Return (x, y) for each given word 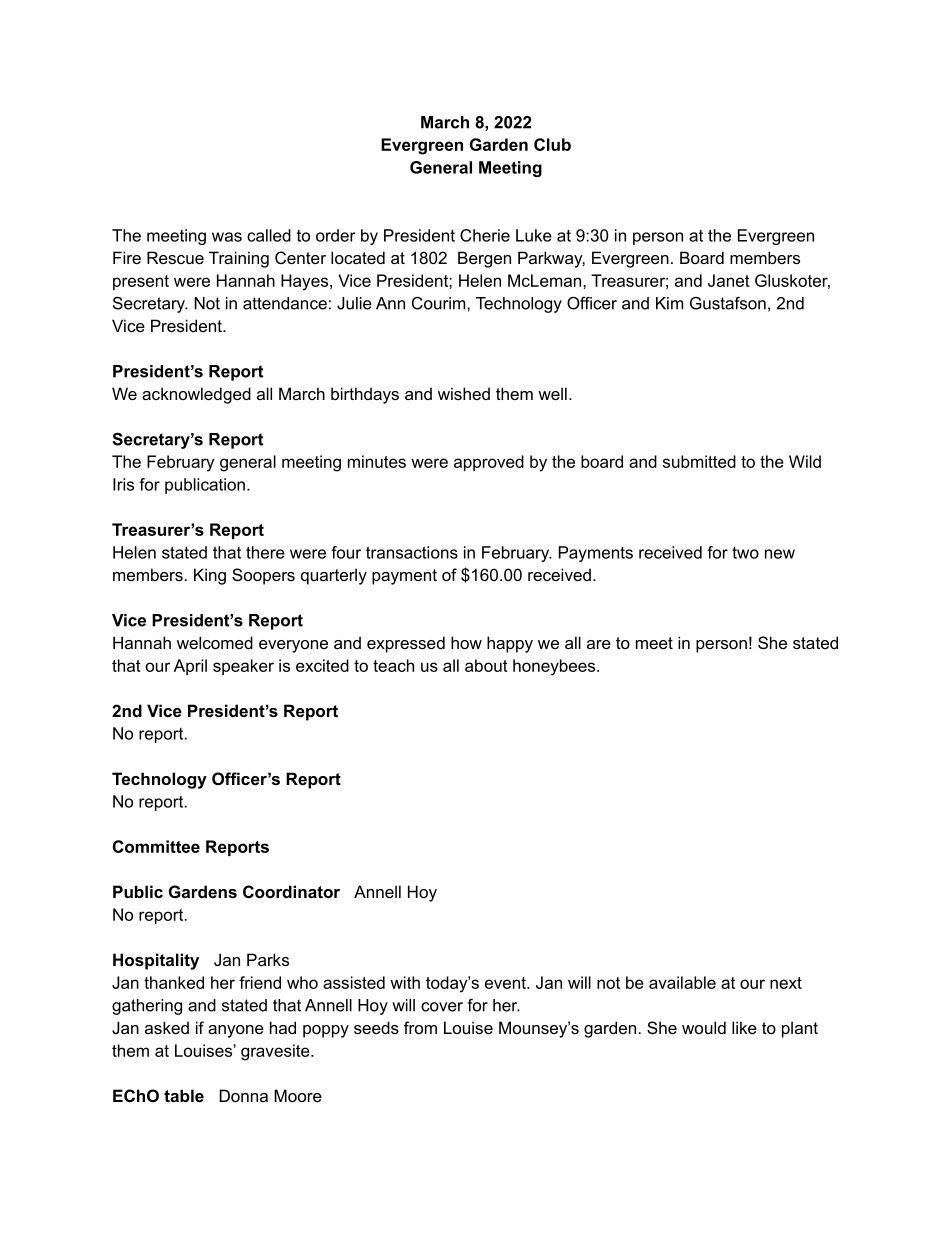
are (599, 644)
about (486, 665)
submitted (699, 461)
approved (489, 463)
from (420, 1027)
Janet (729, 280)
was (227, 237)
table (184, 1095)
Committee (156, 846)
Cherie (485, 235)
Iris (123, 484)
